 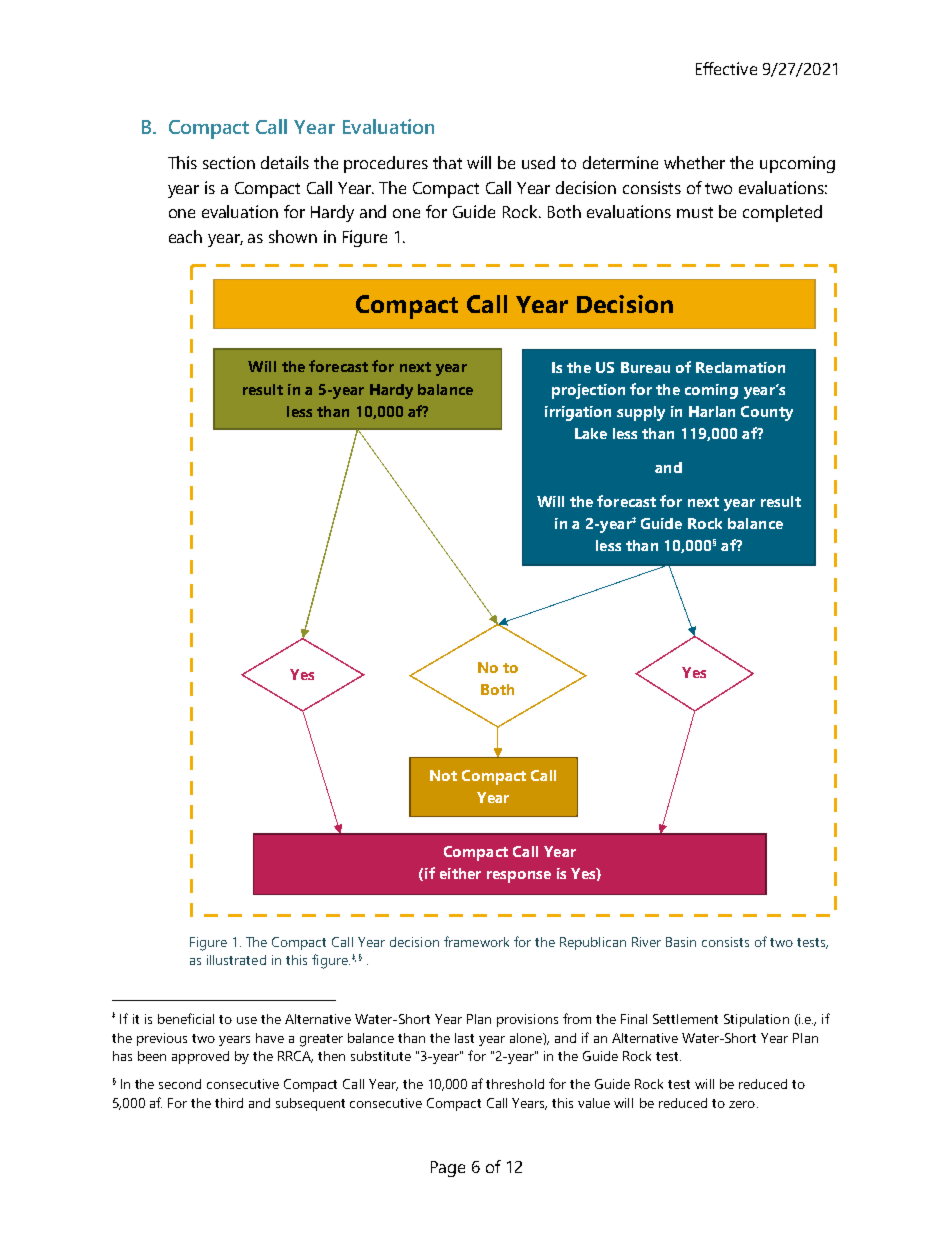 I want to click on Not, so click(x=443, y=775).
